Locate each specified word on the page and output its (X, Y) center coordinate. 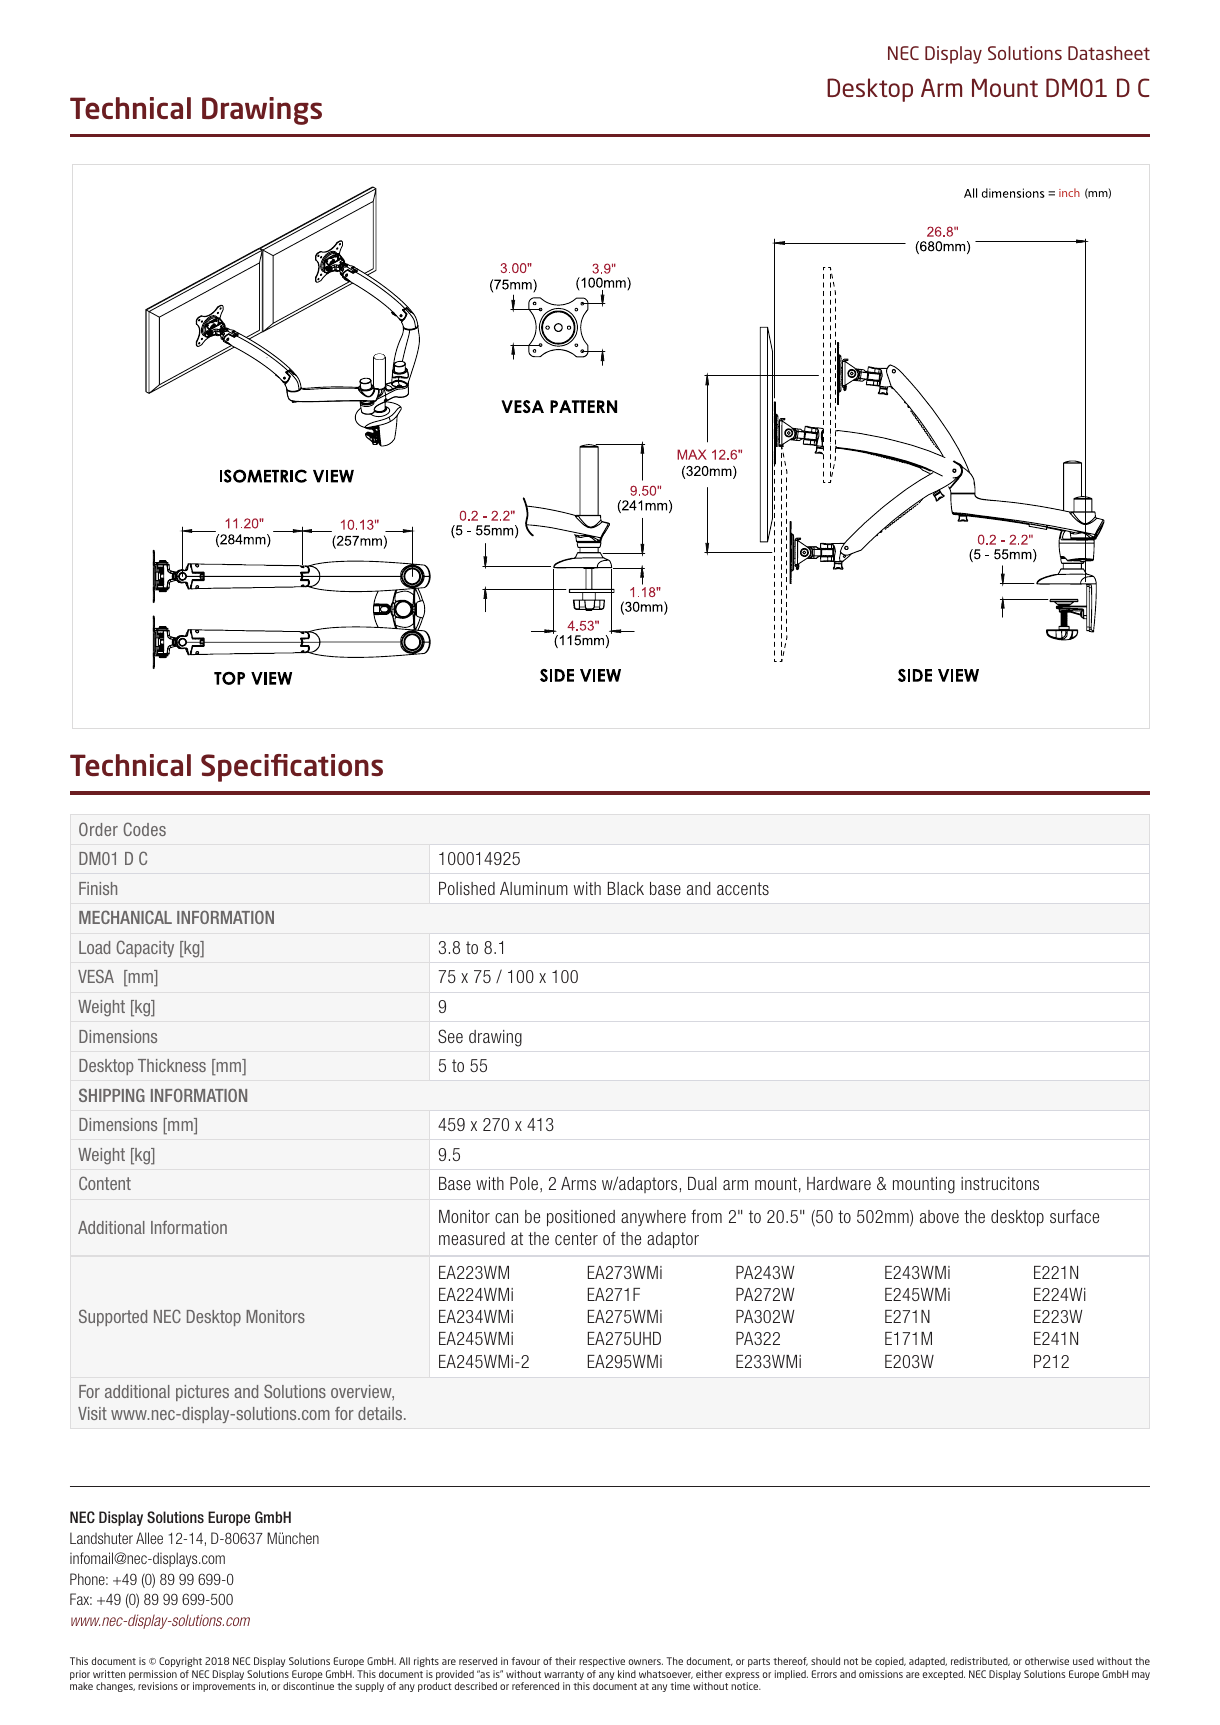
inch (1069, 192)
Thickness (172, 1065)
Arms (578, 1183)
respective (602, 1662)
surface (1074, 1216)
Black (626, 888)
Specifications (292, 768)
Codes (144, 829)
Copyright (180, 1662)
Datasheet (1109, 53)
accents (743, 888)
